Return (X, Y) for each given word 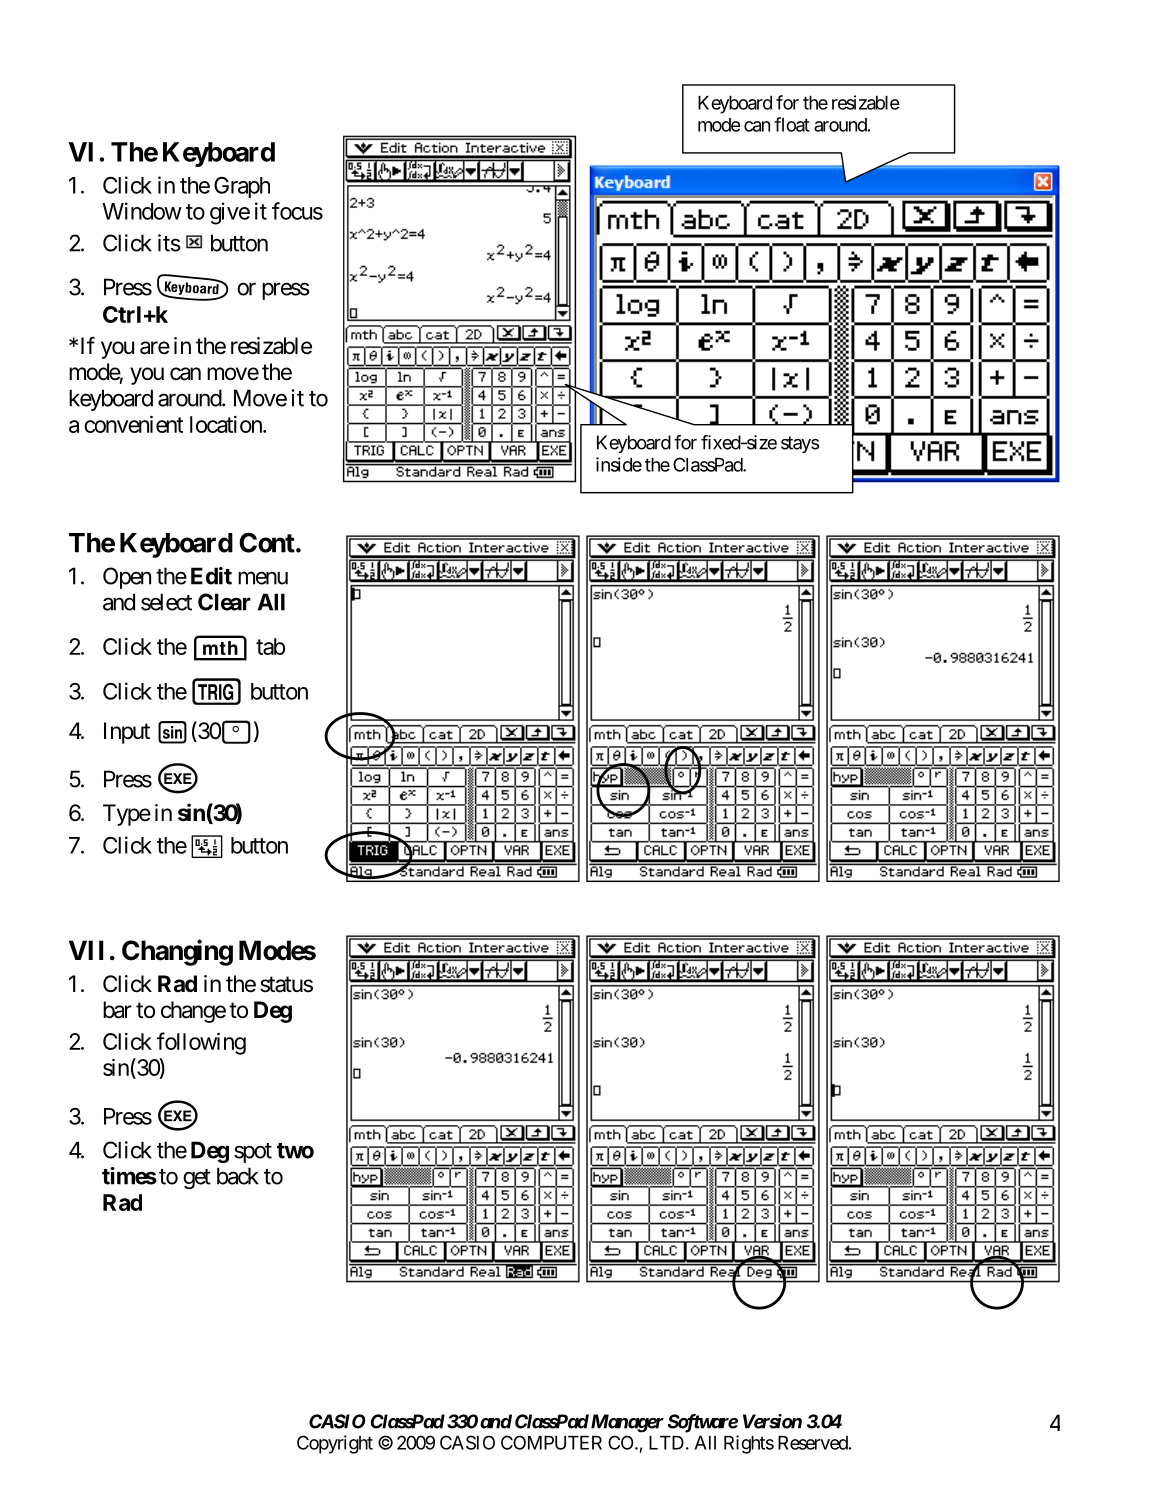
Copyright (335, 1444)
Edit (211, 576)
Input (127, 733)
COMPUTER (551, 1442)
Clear (224, 602)
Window (142, 211)
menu (263, 578)
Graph (242, 187)
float (792, 124)
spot (253, 1153)
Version (772, 1421)
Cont (268, 542)
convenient (133, 424)
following (201, 1043)
